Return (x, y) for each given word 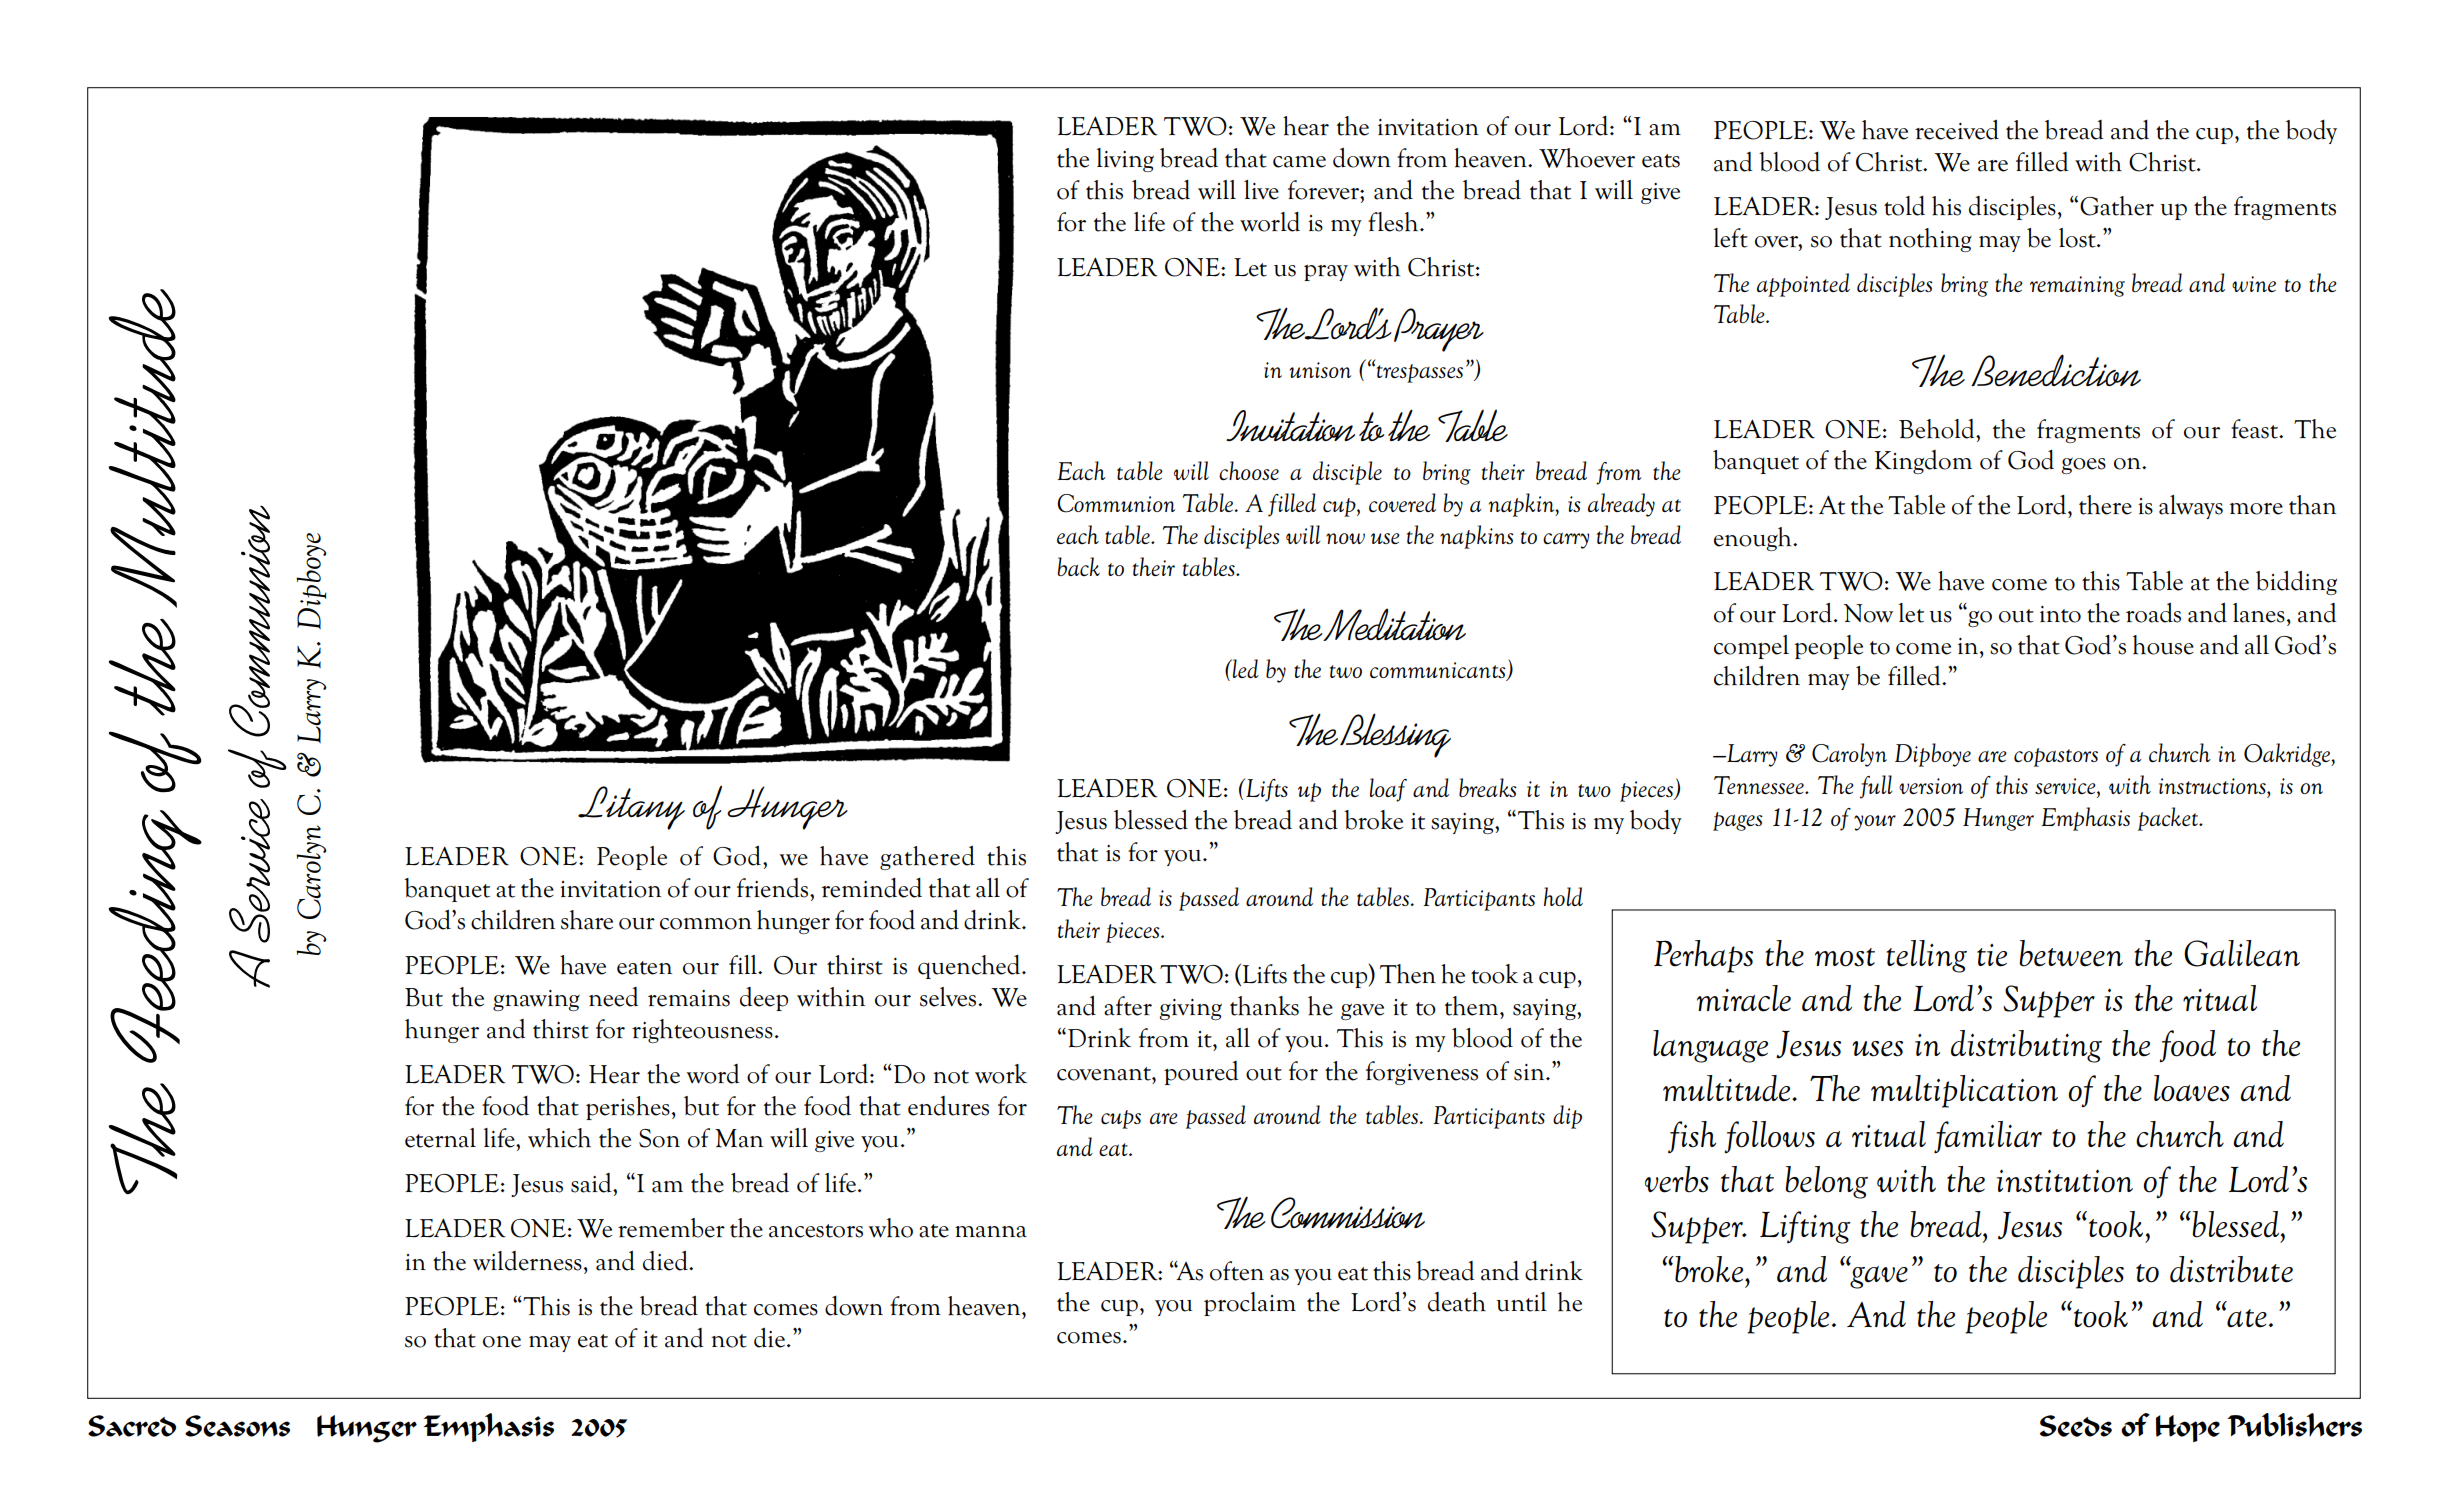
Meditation (1394, 624)
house (2163, 645)
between (2071, 953)
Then (1408, 974)
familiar (1988, 1137)
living (1125, 160)
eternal (440, 1138)
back (1078, 566)
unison (1320, 370)
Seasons (237, 1426)
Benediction (2056, 370)
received (1957, 129)
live (1261, 190)
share (587, 920)
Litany (631, 808)
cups (1121, 1119)
